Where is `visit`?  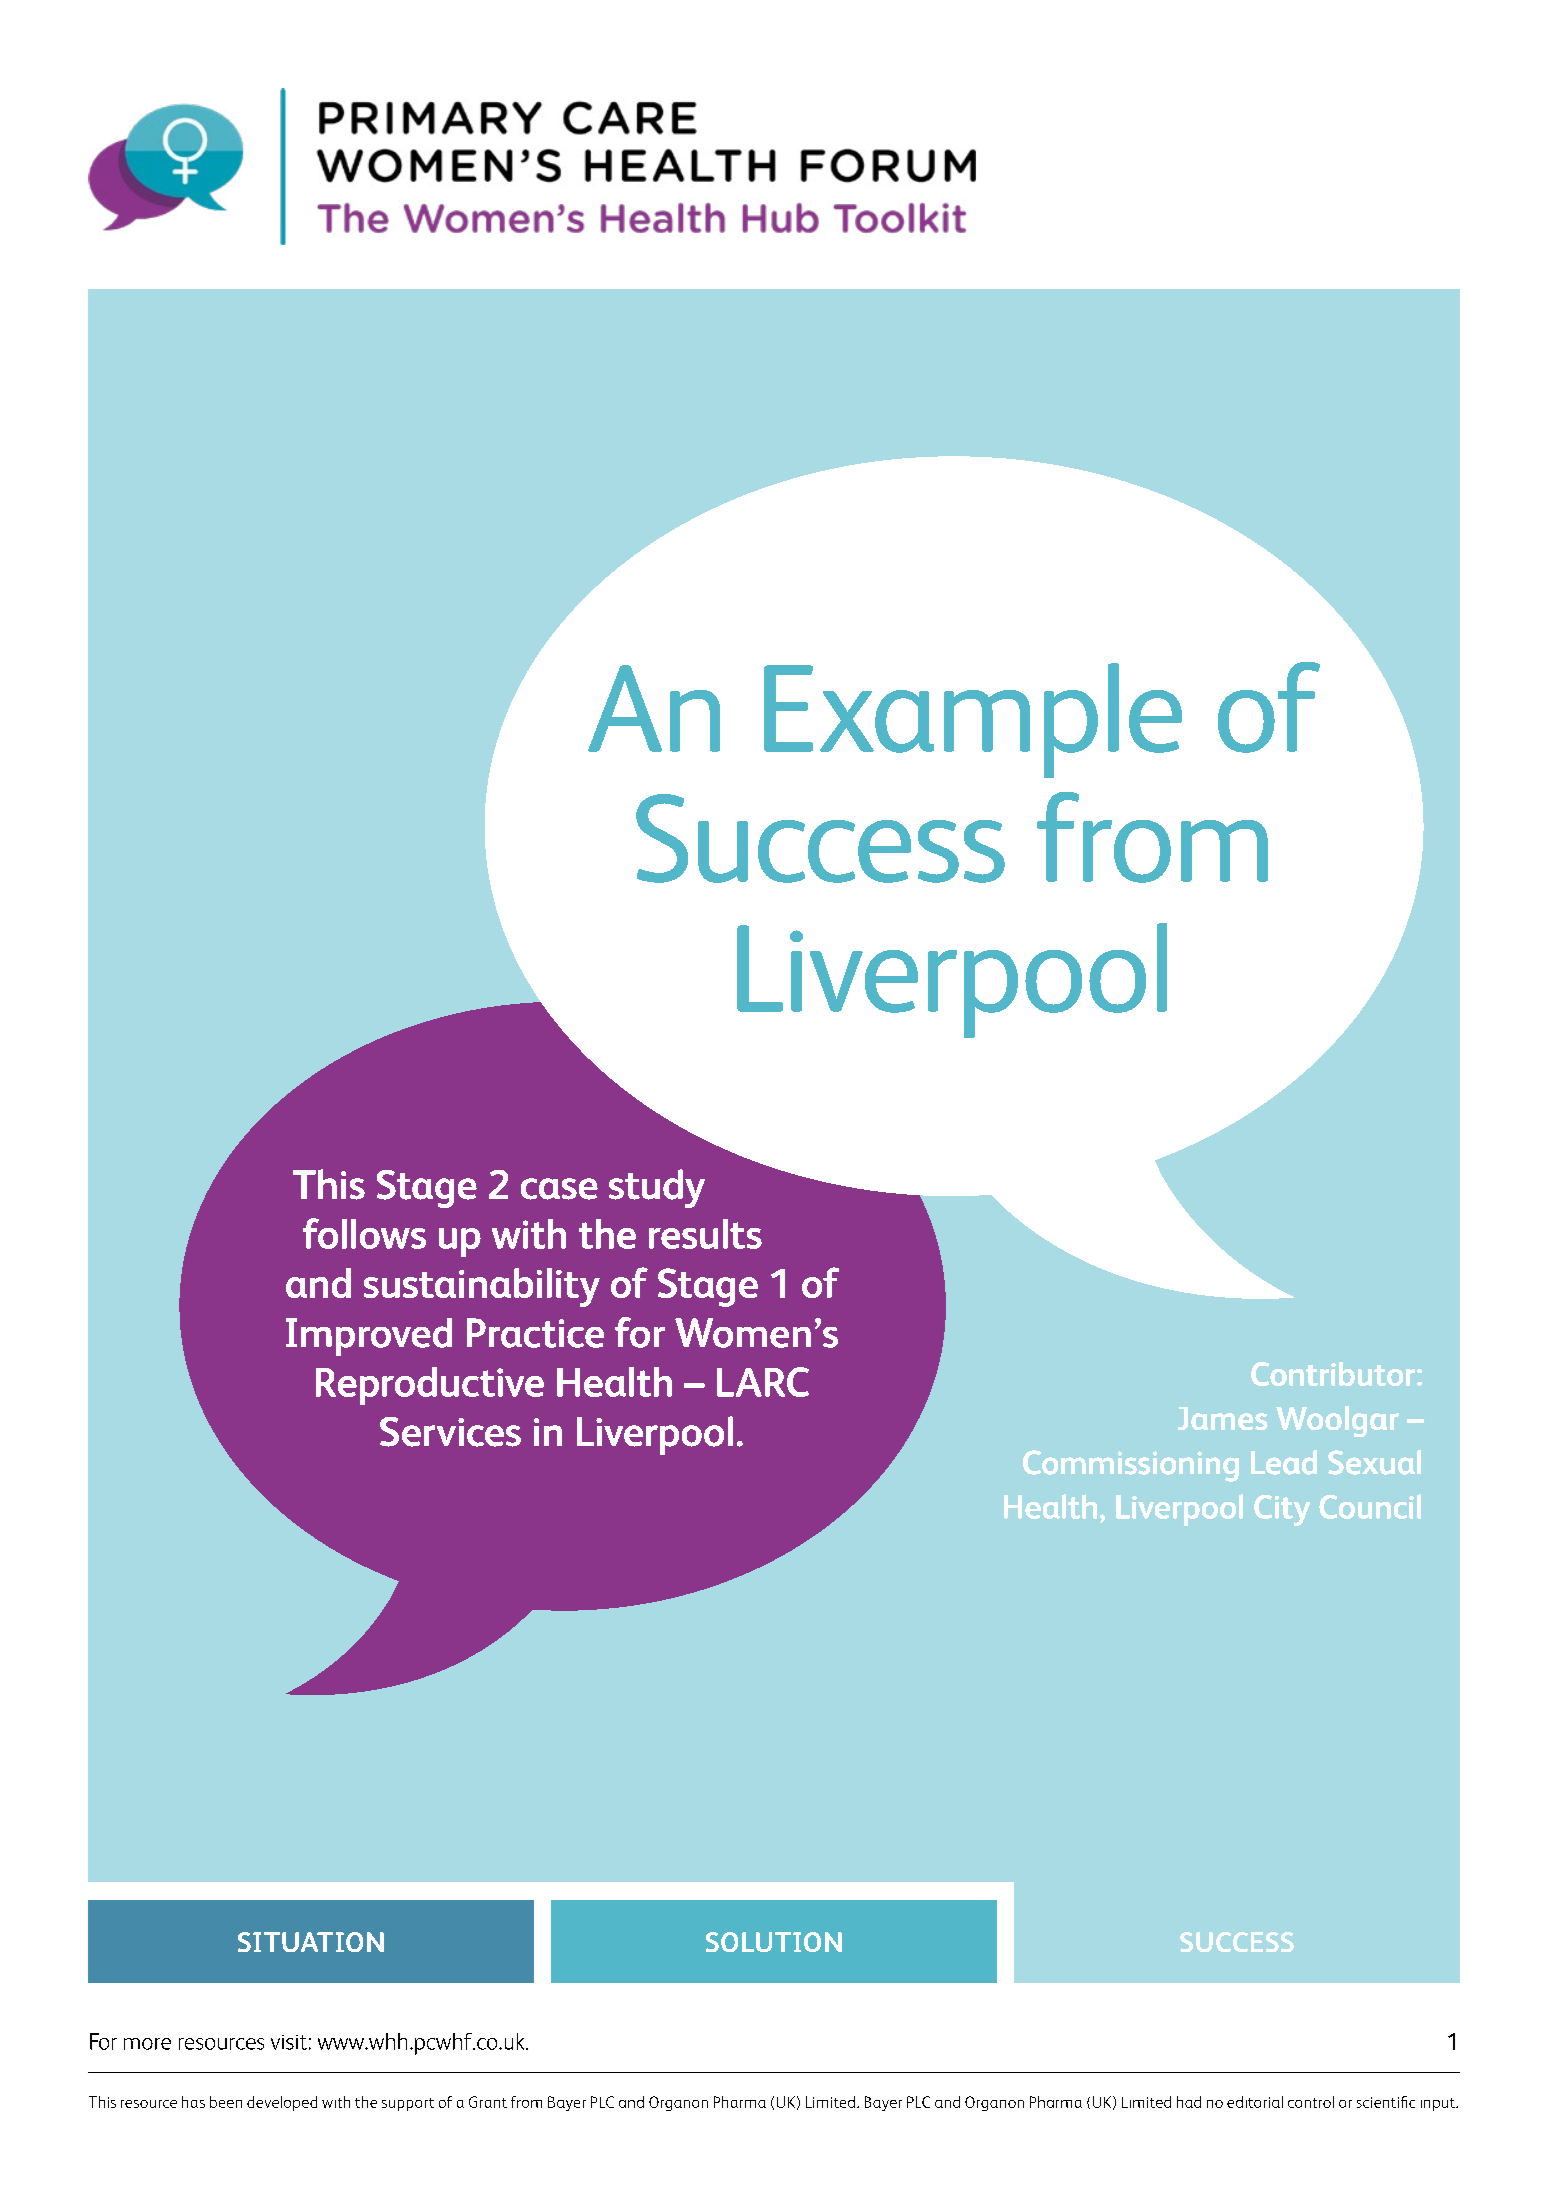
visit is located at coordinates (289, 2042).
